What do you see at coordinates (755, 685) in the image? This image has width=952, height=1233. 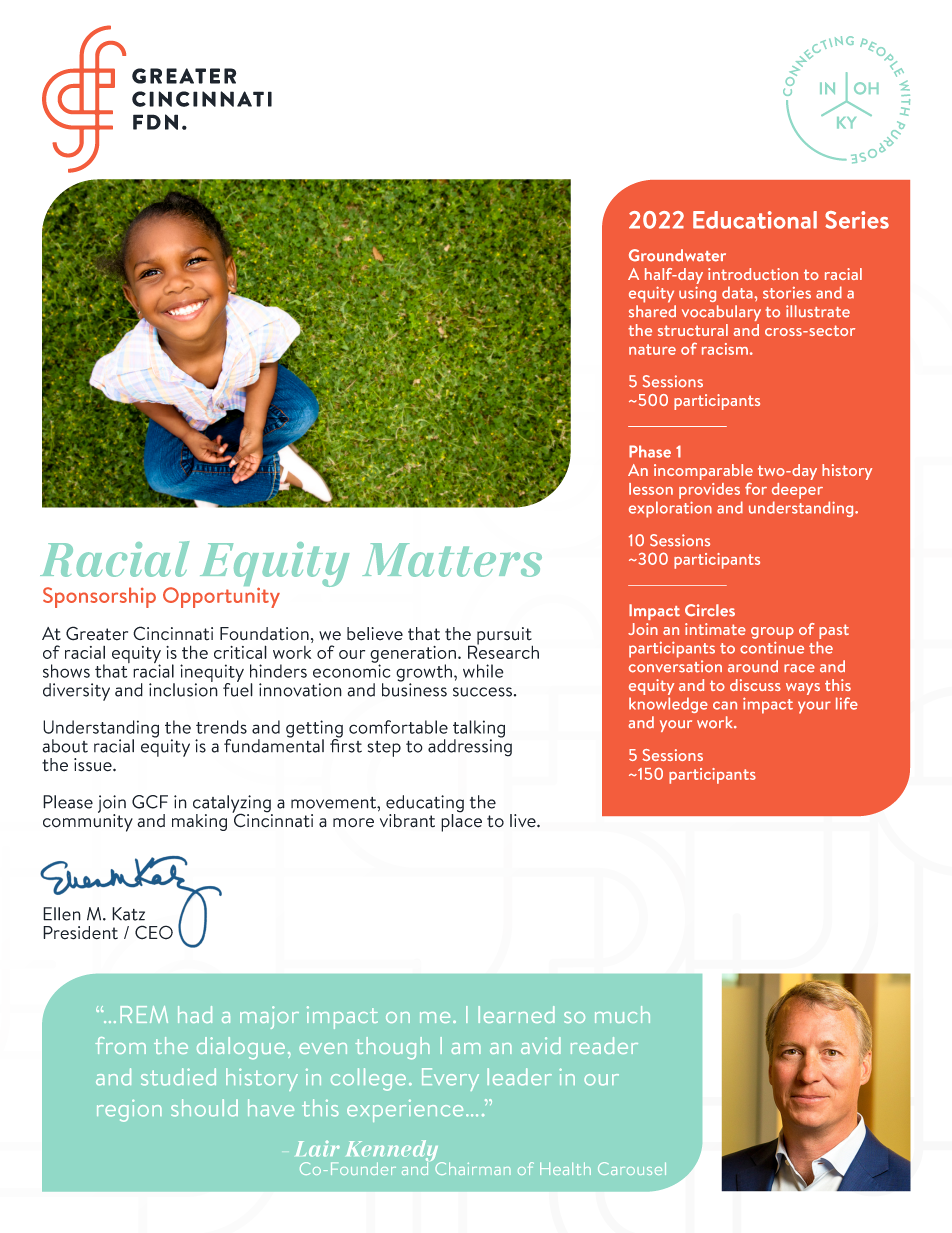 I see `discuss` at bounding box center [755, 685].
